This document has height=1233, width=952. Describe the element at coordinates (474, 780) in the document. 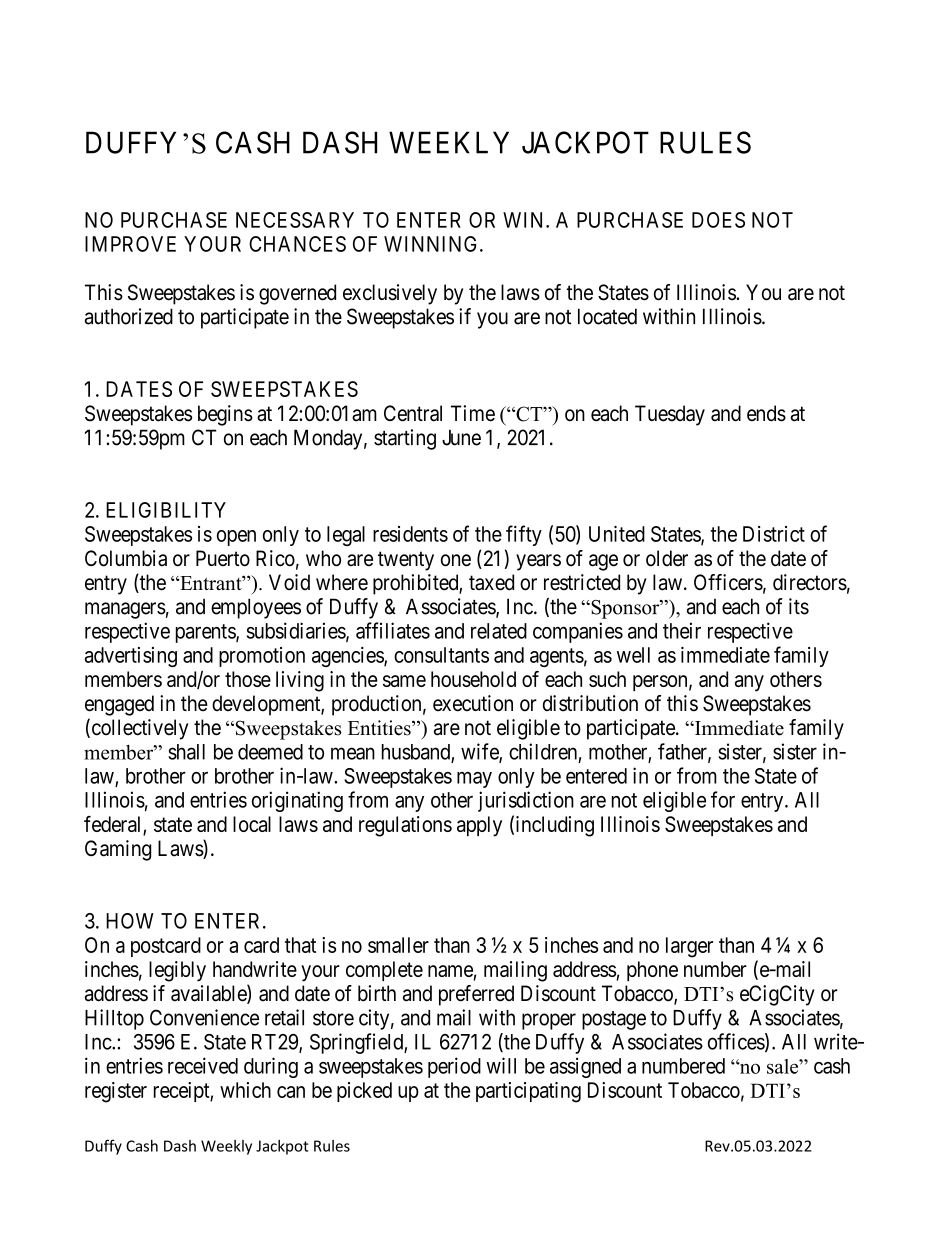

I see `may` at that location.
